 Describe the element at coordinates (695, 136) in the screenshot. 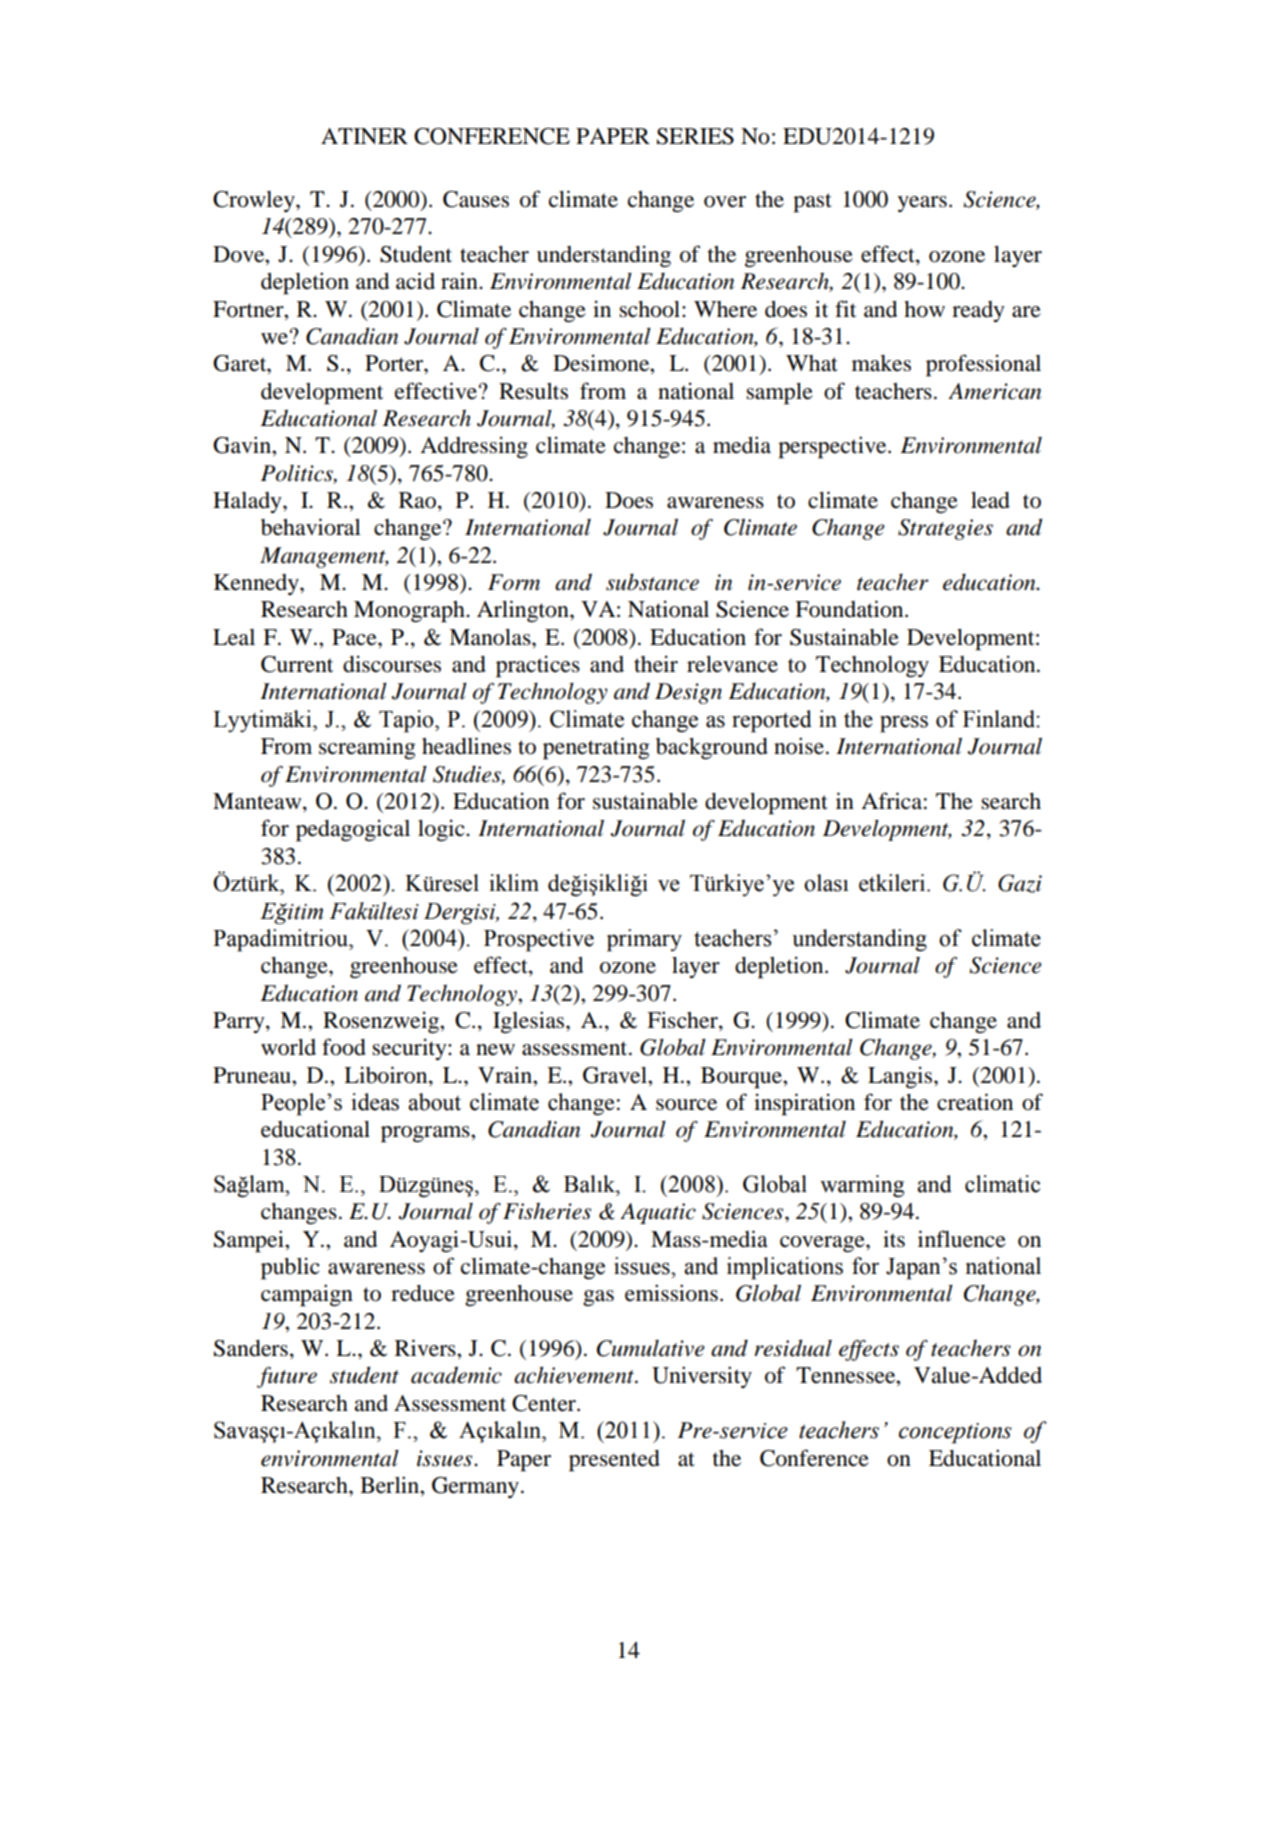

I see `SERIES` at that location.
